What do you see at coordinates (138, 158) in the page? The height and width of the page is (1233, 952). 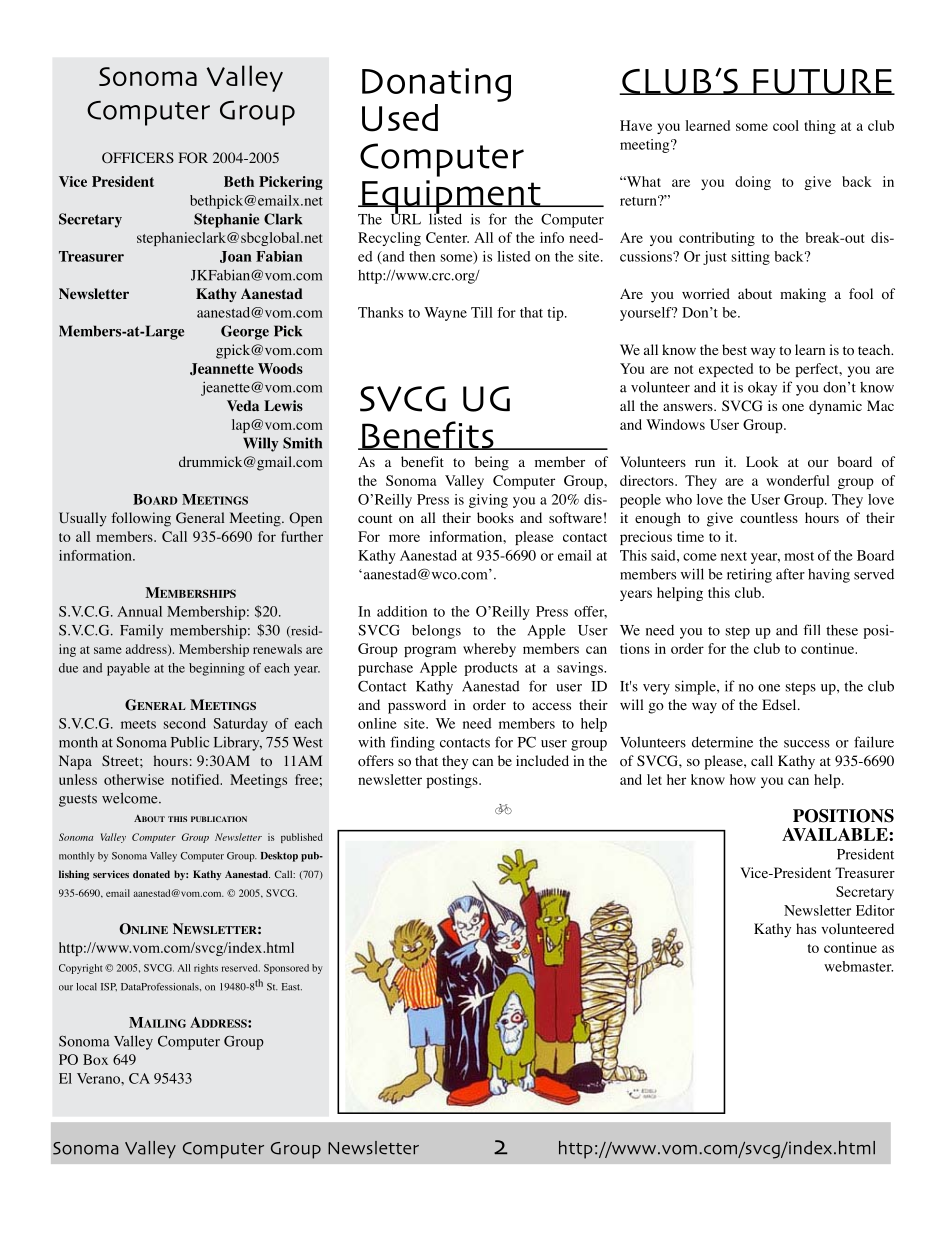 I see `OFFICERS` at bounding box center [138, 158].
